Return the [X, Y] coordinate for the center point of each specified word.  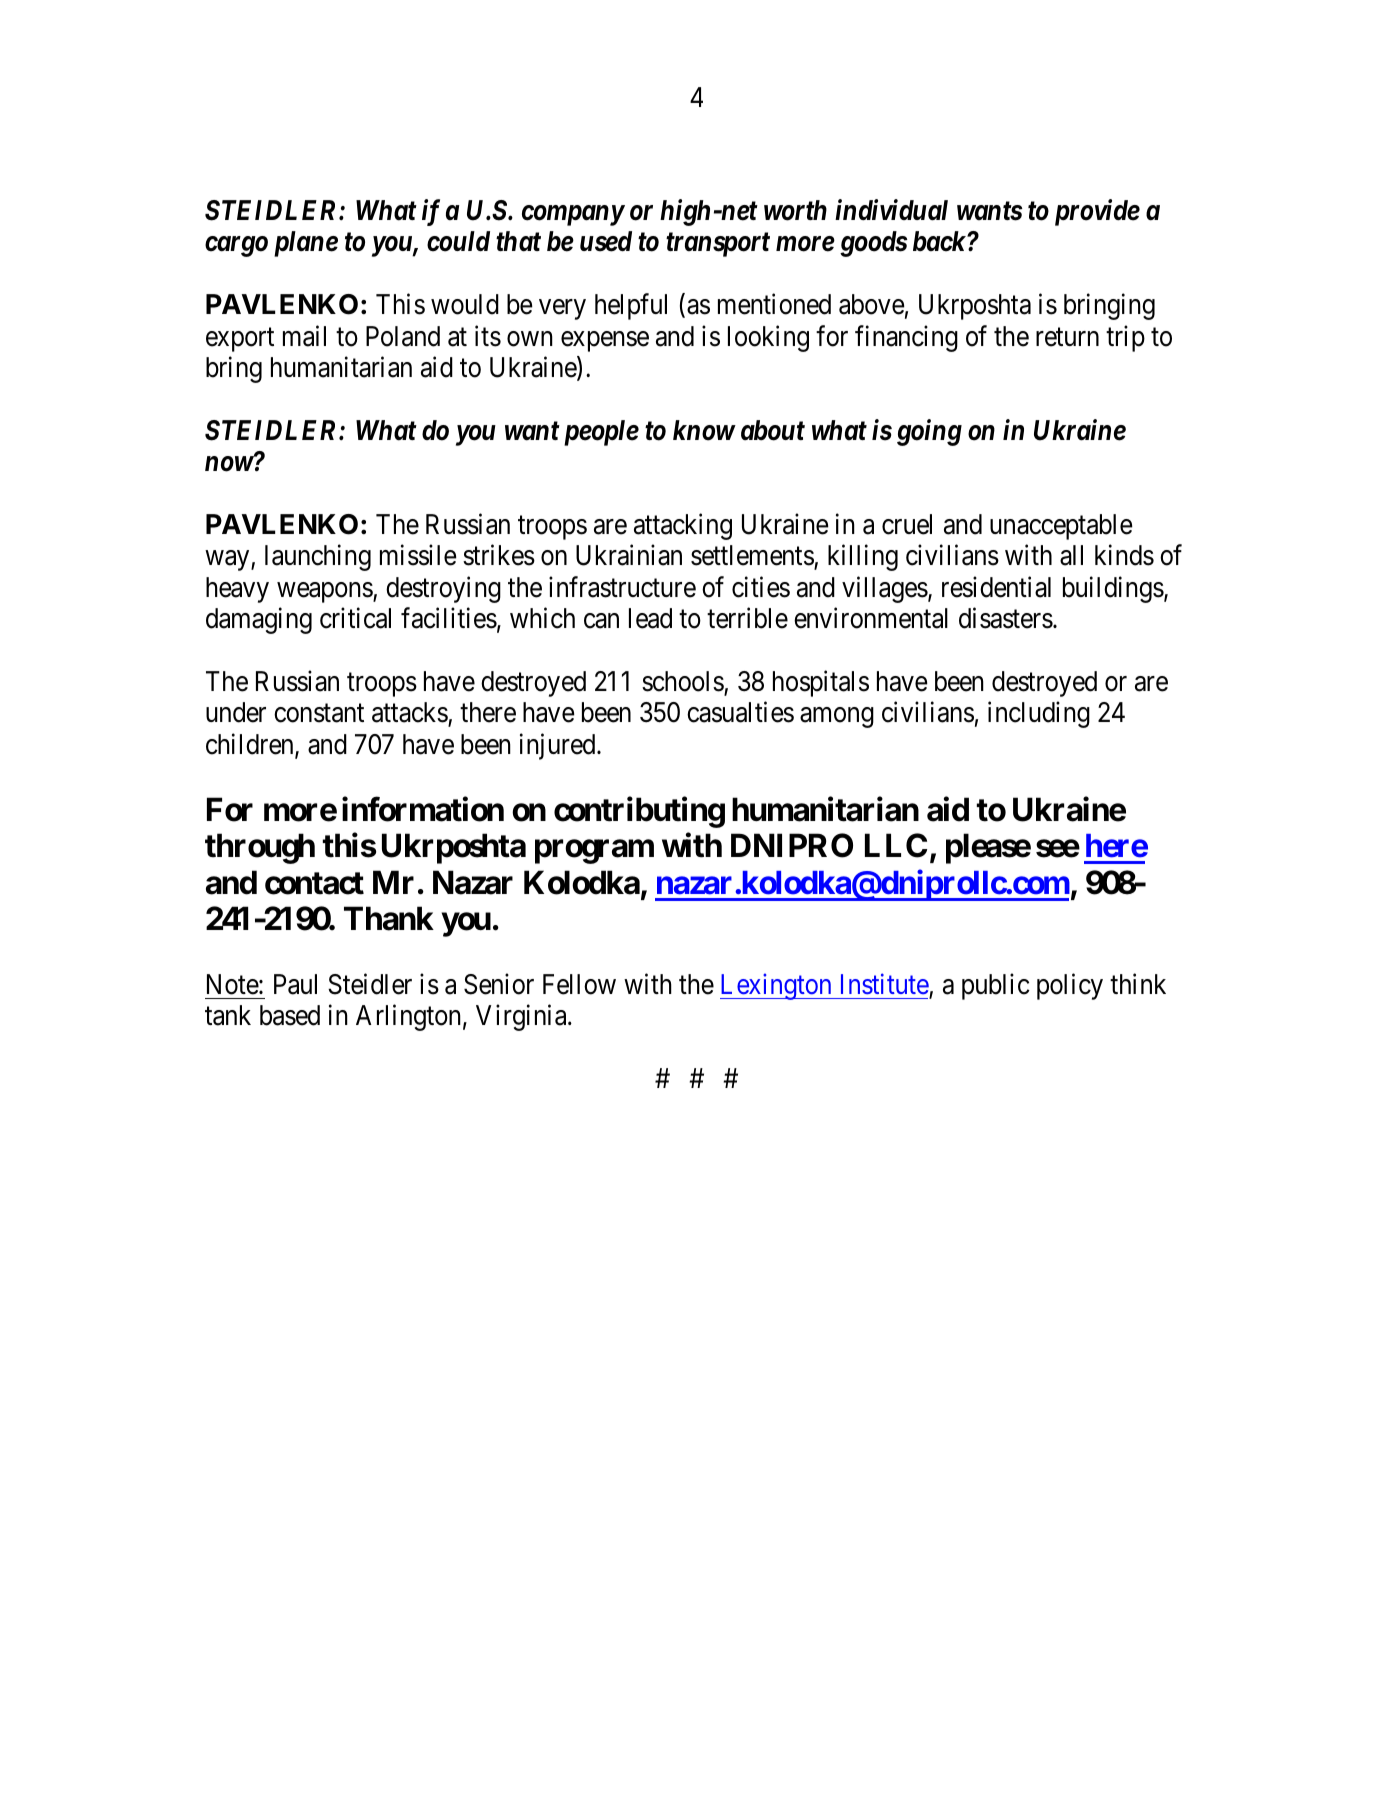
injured [559, 746]
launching [318, 558]
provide [1097, 212]
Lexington [777, 986]
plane [306, 244]
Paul [295, 984]
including [1039, 715]
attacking [683, 526]
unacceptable [1061, 527]
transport [718, 245]
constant [319, 713]
